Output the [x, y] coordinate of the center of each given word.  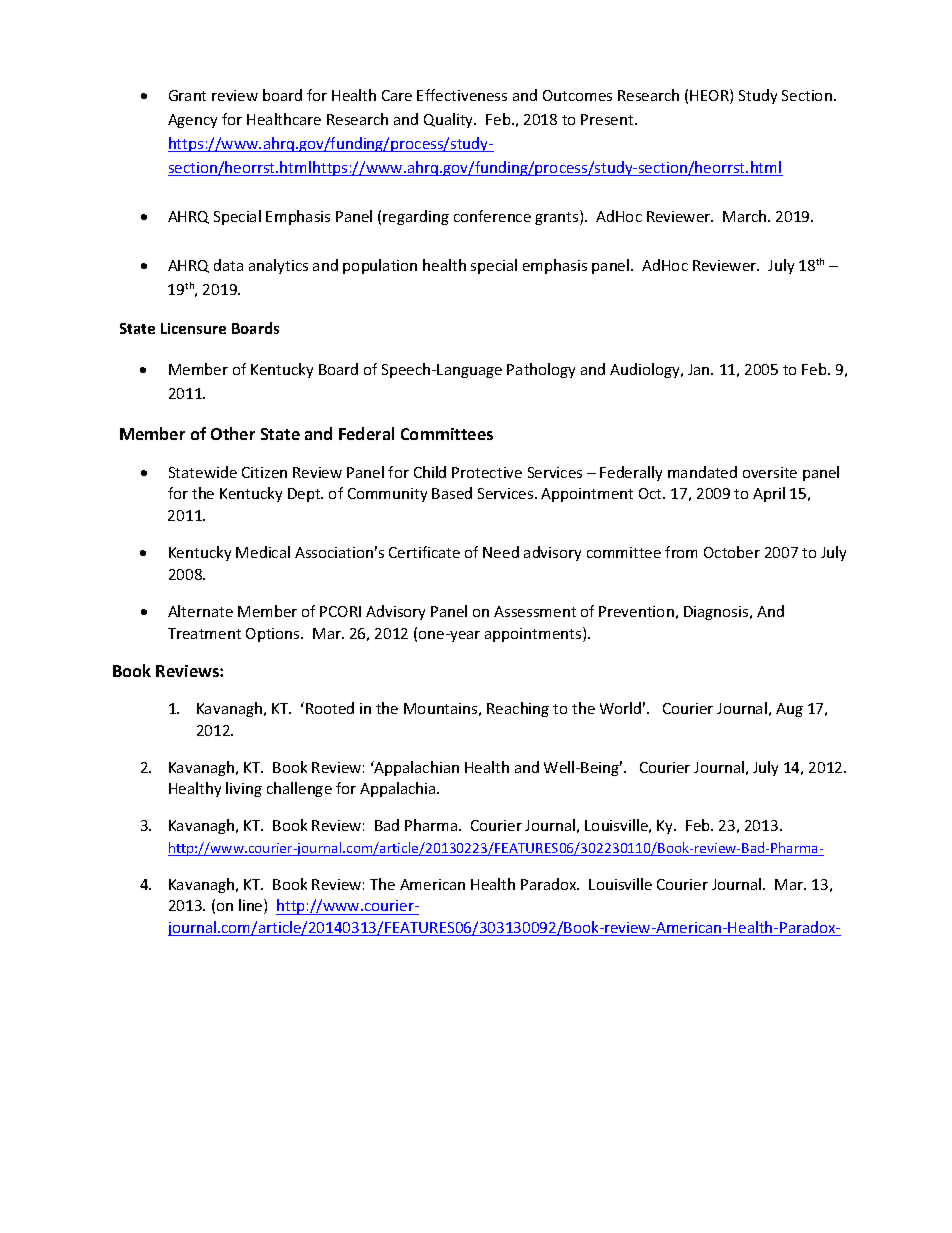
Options [274, 635]
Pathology [541, 370]
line [252, 906]
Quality [450, 120]
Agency [192, 121]
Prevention [636, 611]
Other [233, 433]
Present [608, 119]
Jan [700, 369]
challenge [299, 789]
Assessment [535, 611]
